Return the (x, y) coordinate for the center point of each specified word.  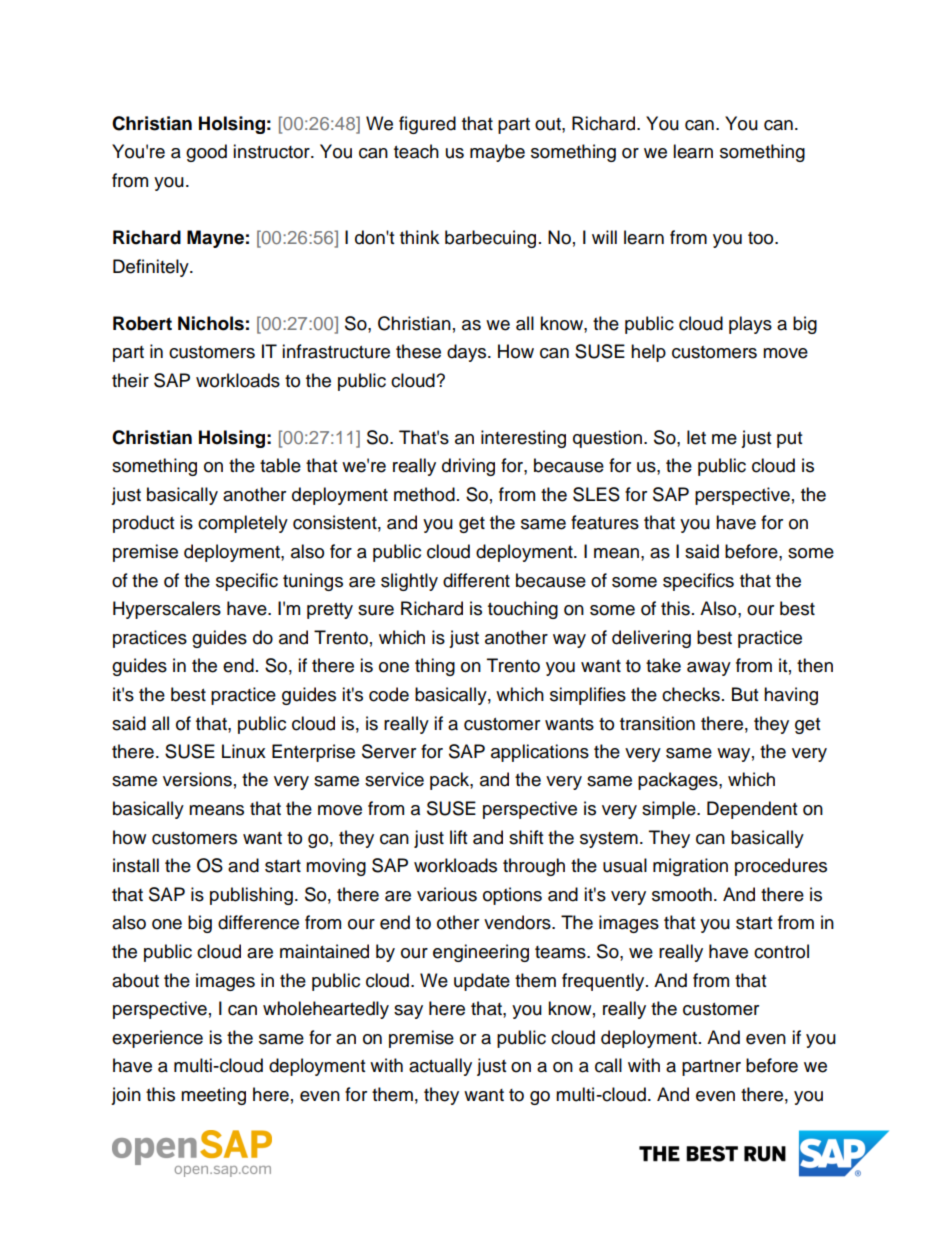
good (206, 153)
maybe (497, 153)
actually (440, 1067)
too (762, 238)
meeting (213, 1096)
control (781, 951)
